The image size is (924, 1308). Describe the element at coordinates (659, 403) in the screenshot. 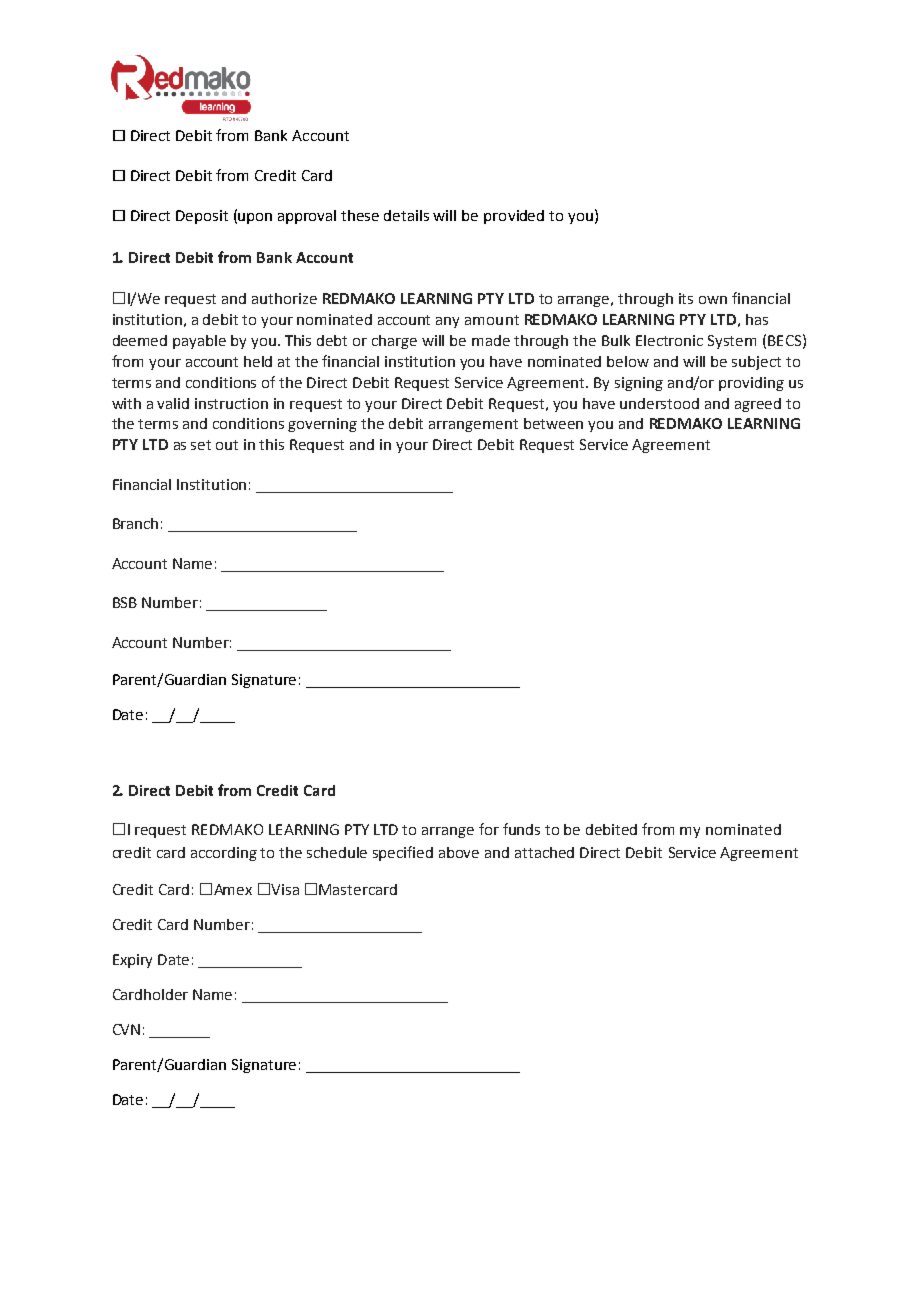

I see `understood` at that location.
